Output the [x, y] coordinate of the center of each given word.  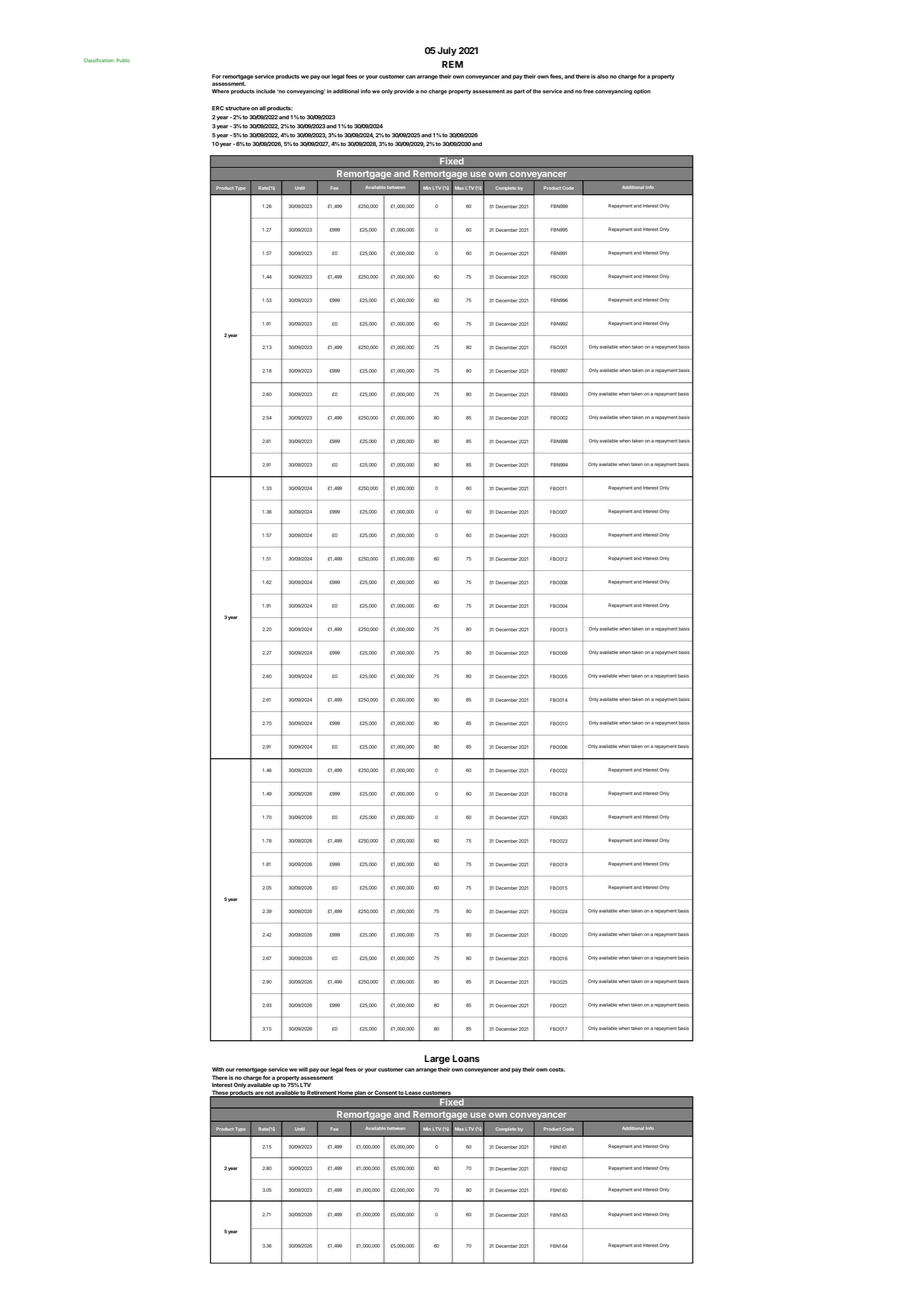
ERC [218, 108]
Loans [466, 1058]
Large [437, 1059]
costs [557, 1069]
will [303, 1069]
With [218, 1069]
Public [123, 60]
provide [404, 92]
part [519, 92]
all [262, 108]
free [588, 91]
